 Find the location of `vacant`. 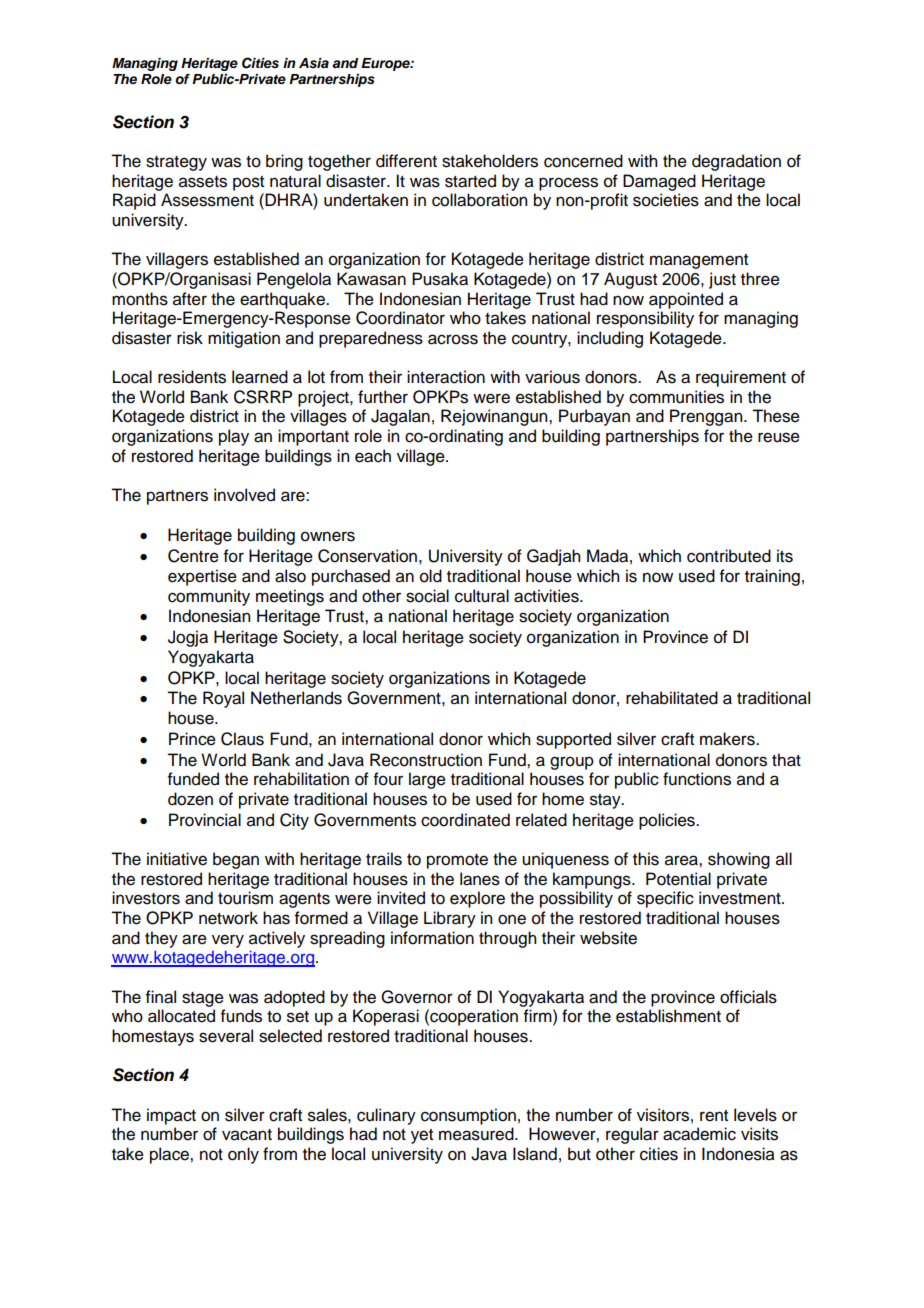

vacant is located at coordinates (247, 1135).
